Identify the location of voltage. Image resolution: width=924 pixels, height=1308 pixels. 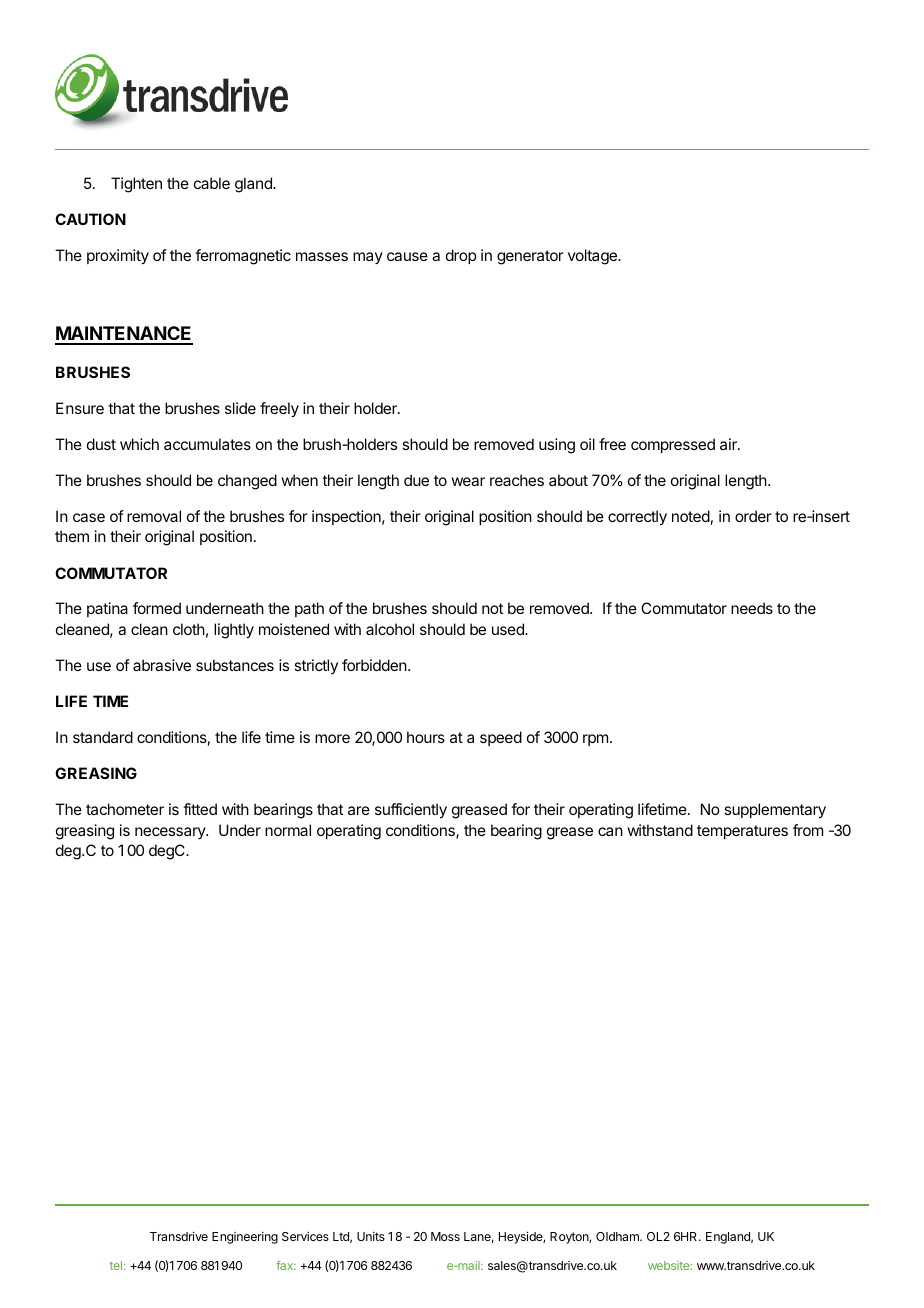
(593, 257).
